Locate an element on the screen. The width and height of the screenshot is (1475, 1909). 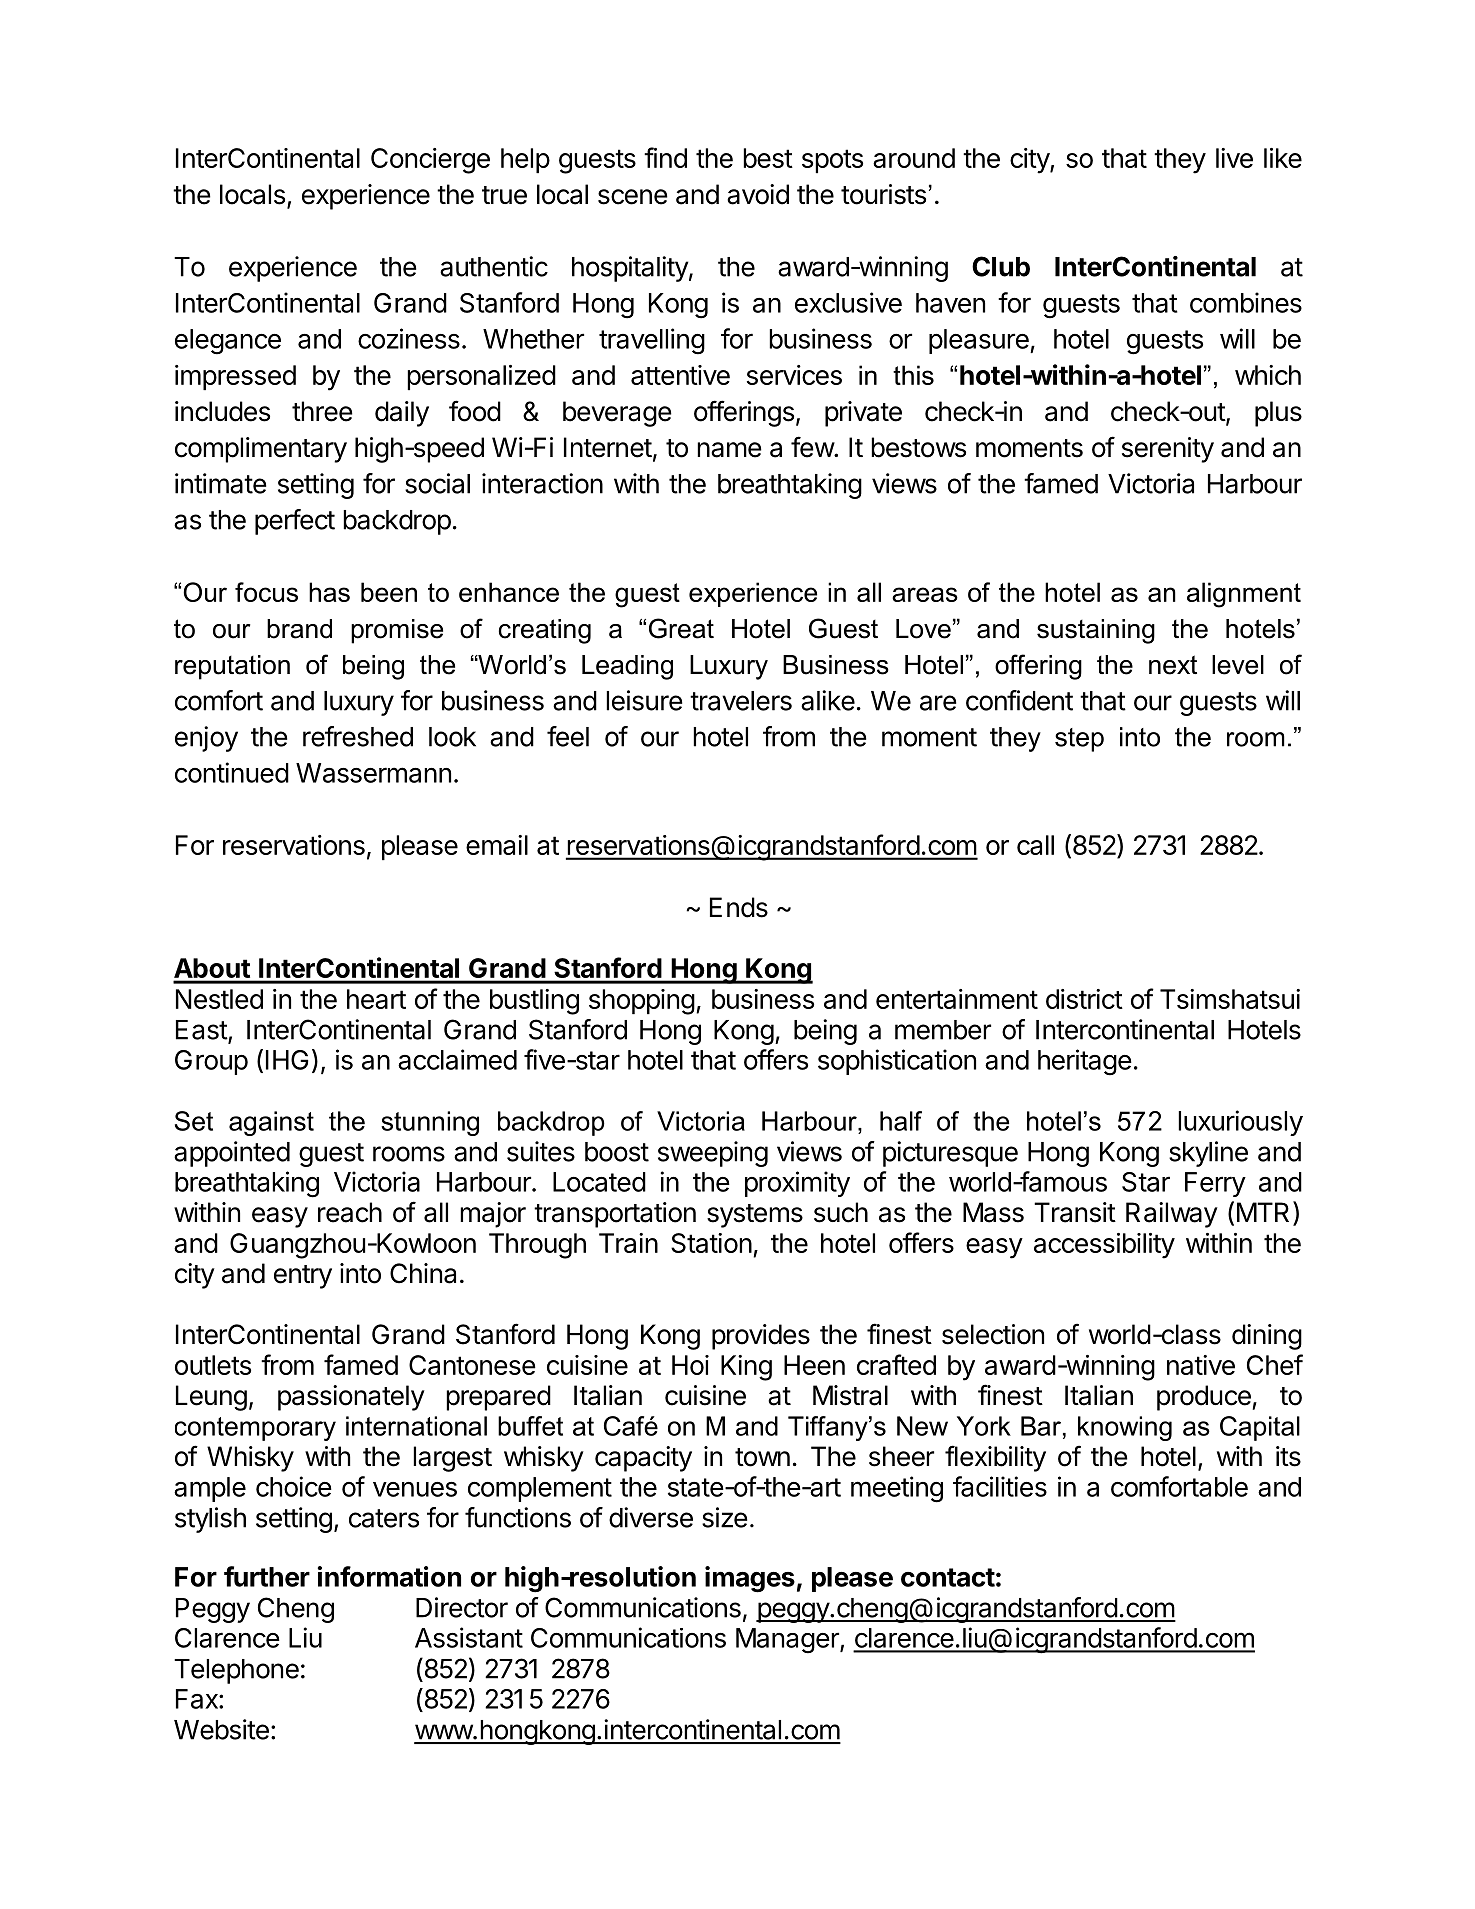
heart is located at coordinates (376, 999).
